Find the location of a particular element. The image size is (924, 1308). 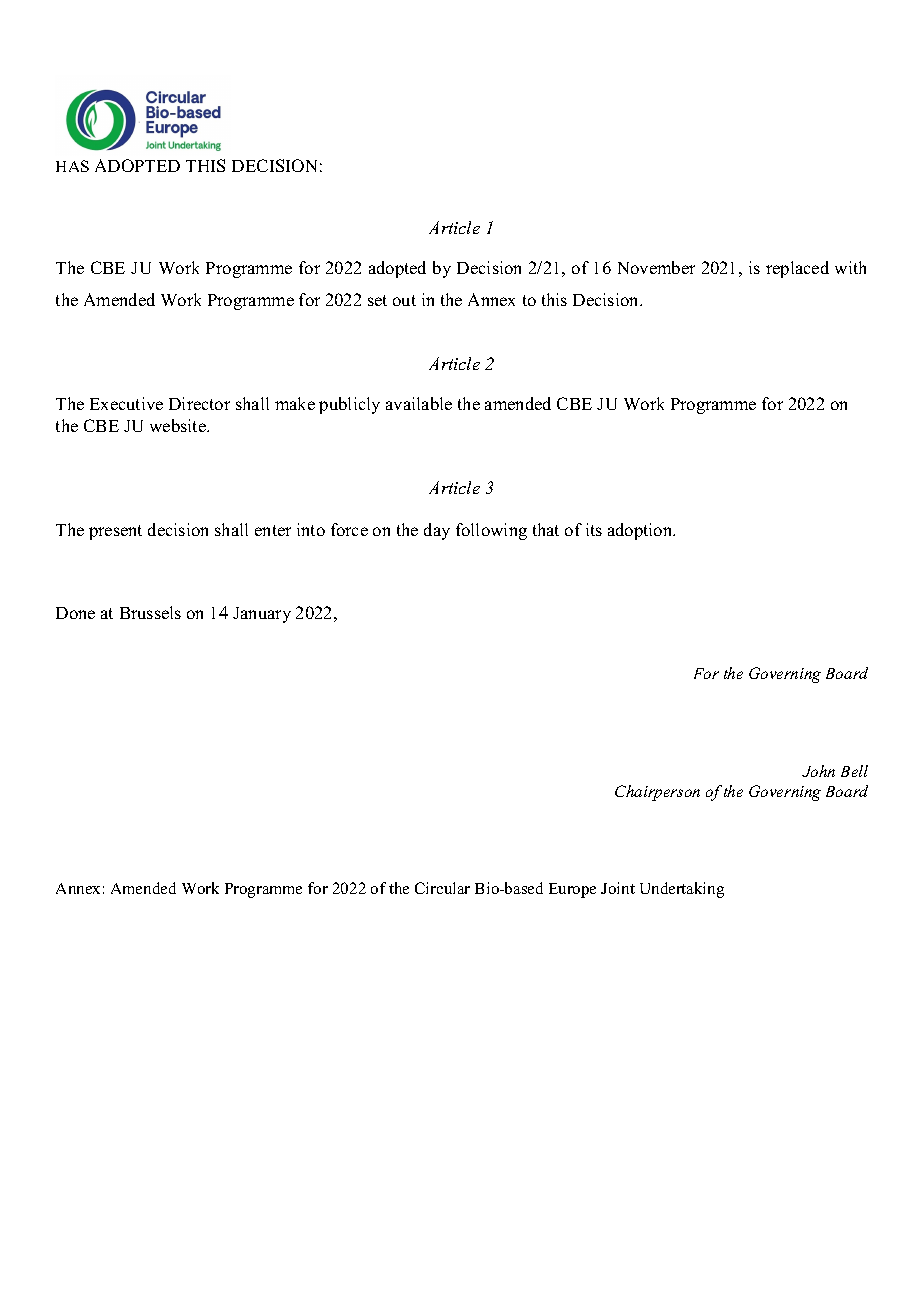

adoption is located at coordinates (641, 531).
